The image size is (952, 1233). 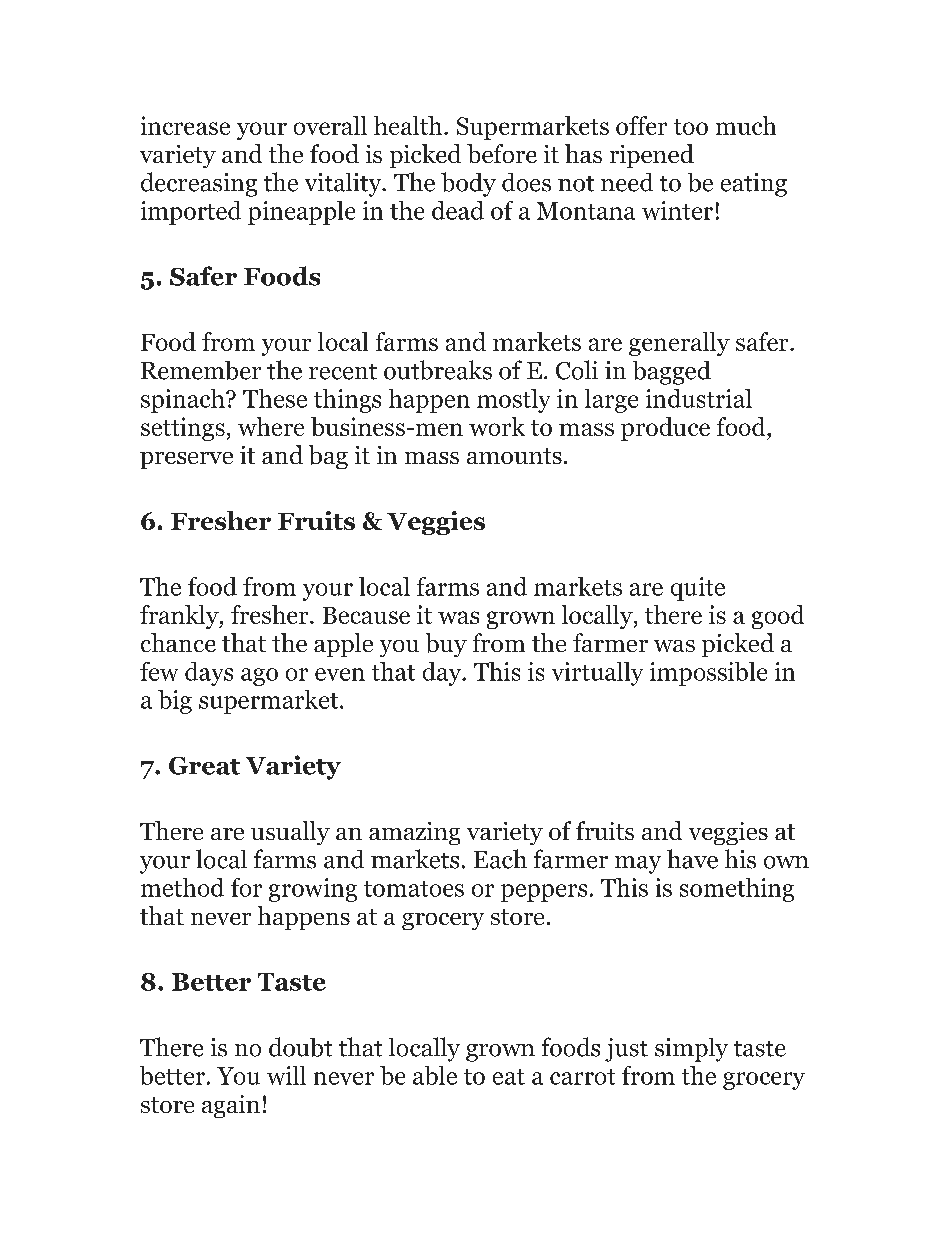 What do you see at coordinates (500, 859) in the page?
I see `Each` at bounding box center [500, 859].
